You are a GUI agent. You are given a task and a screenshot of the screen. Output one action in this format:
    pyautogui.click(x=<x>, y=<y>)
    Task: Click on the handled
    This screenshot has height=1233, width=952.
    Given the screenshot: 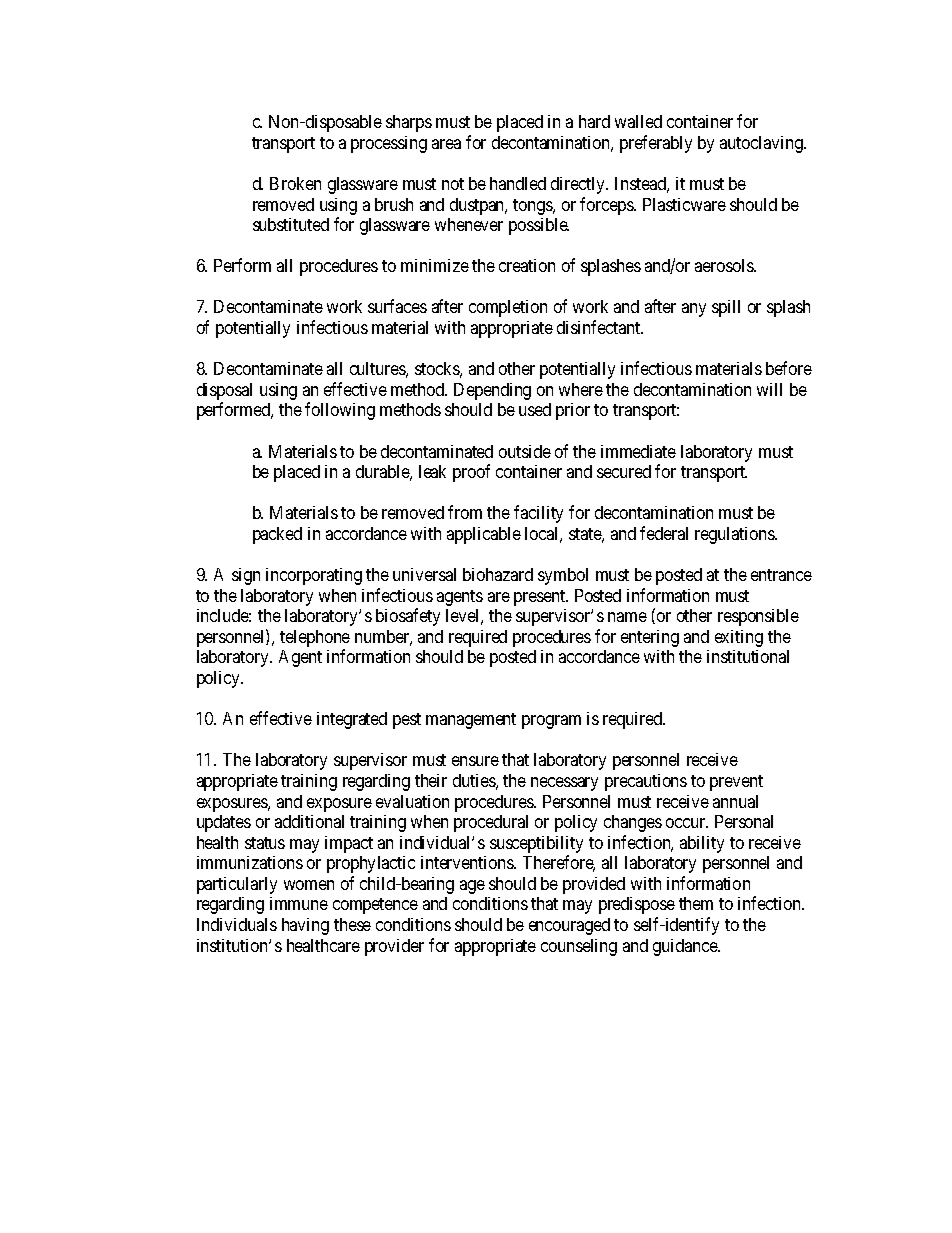 What is the action you would take?
    pyautogui.click(x=518, y=183)
